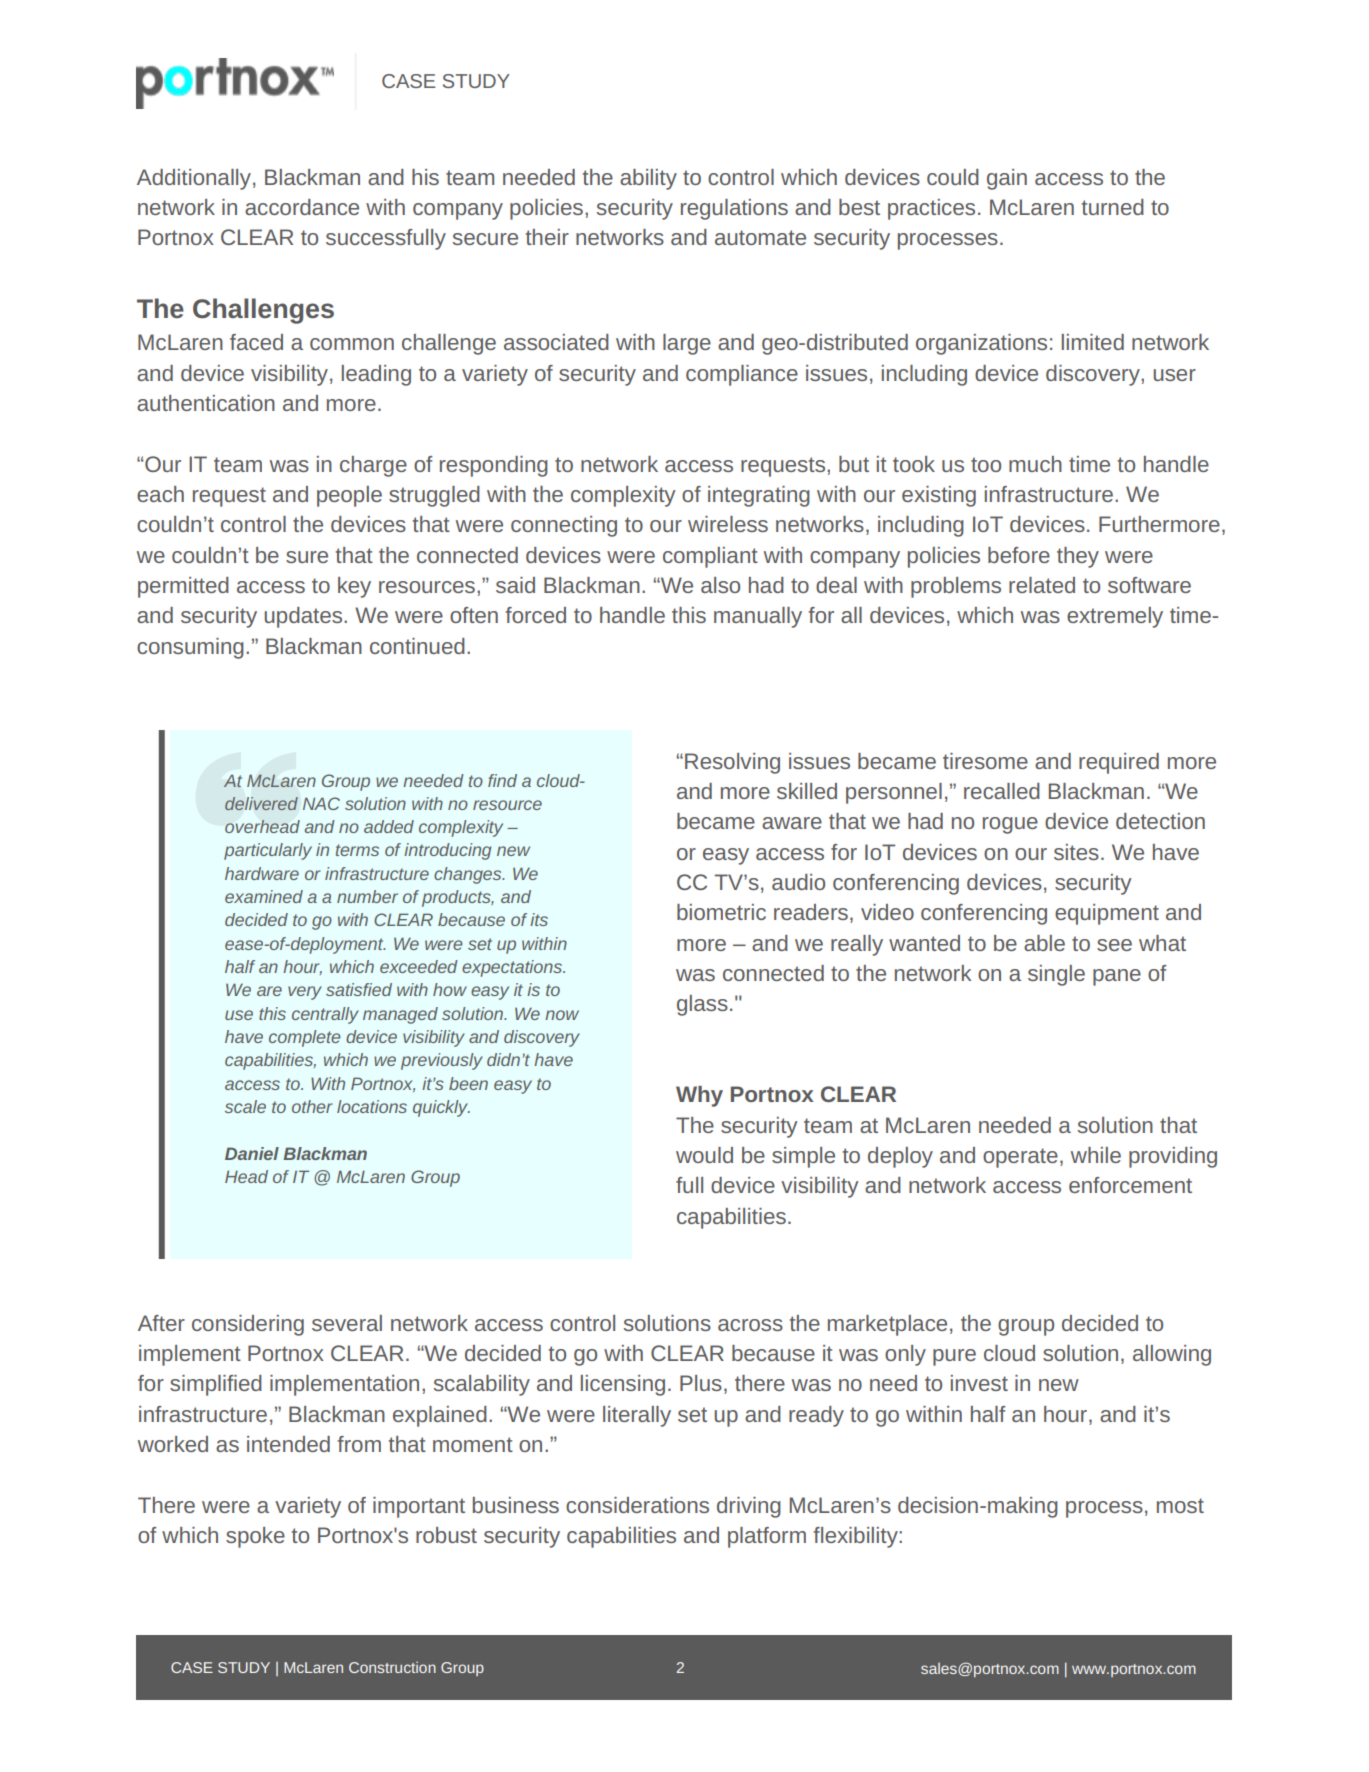 The width and height of the image is (1369, 1772). I want to click on most, so click(1180, 1505).
